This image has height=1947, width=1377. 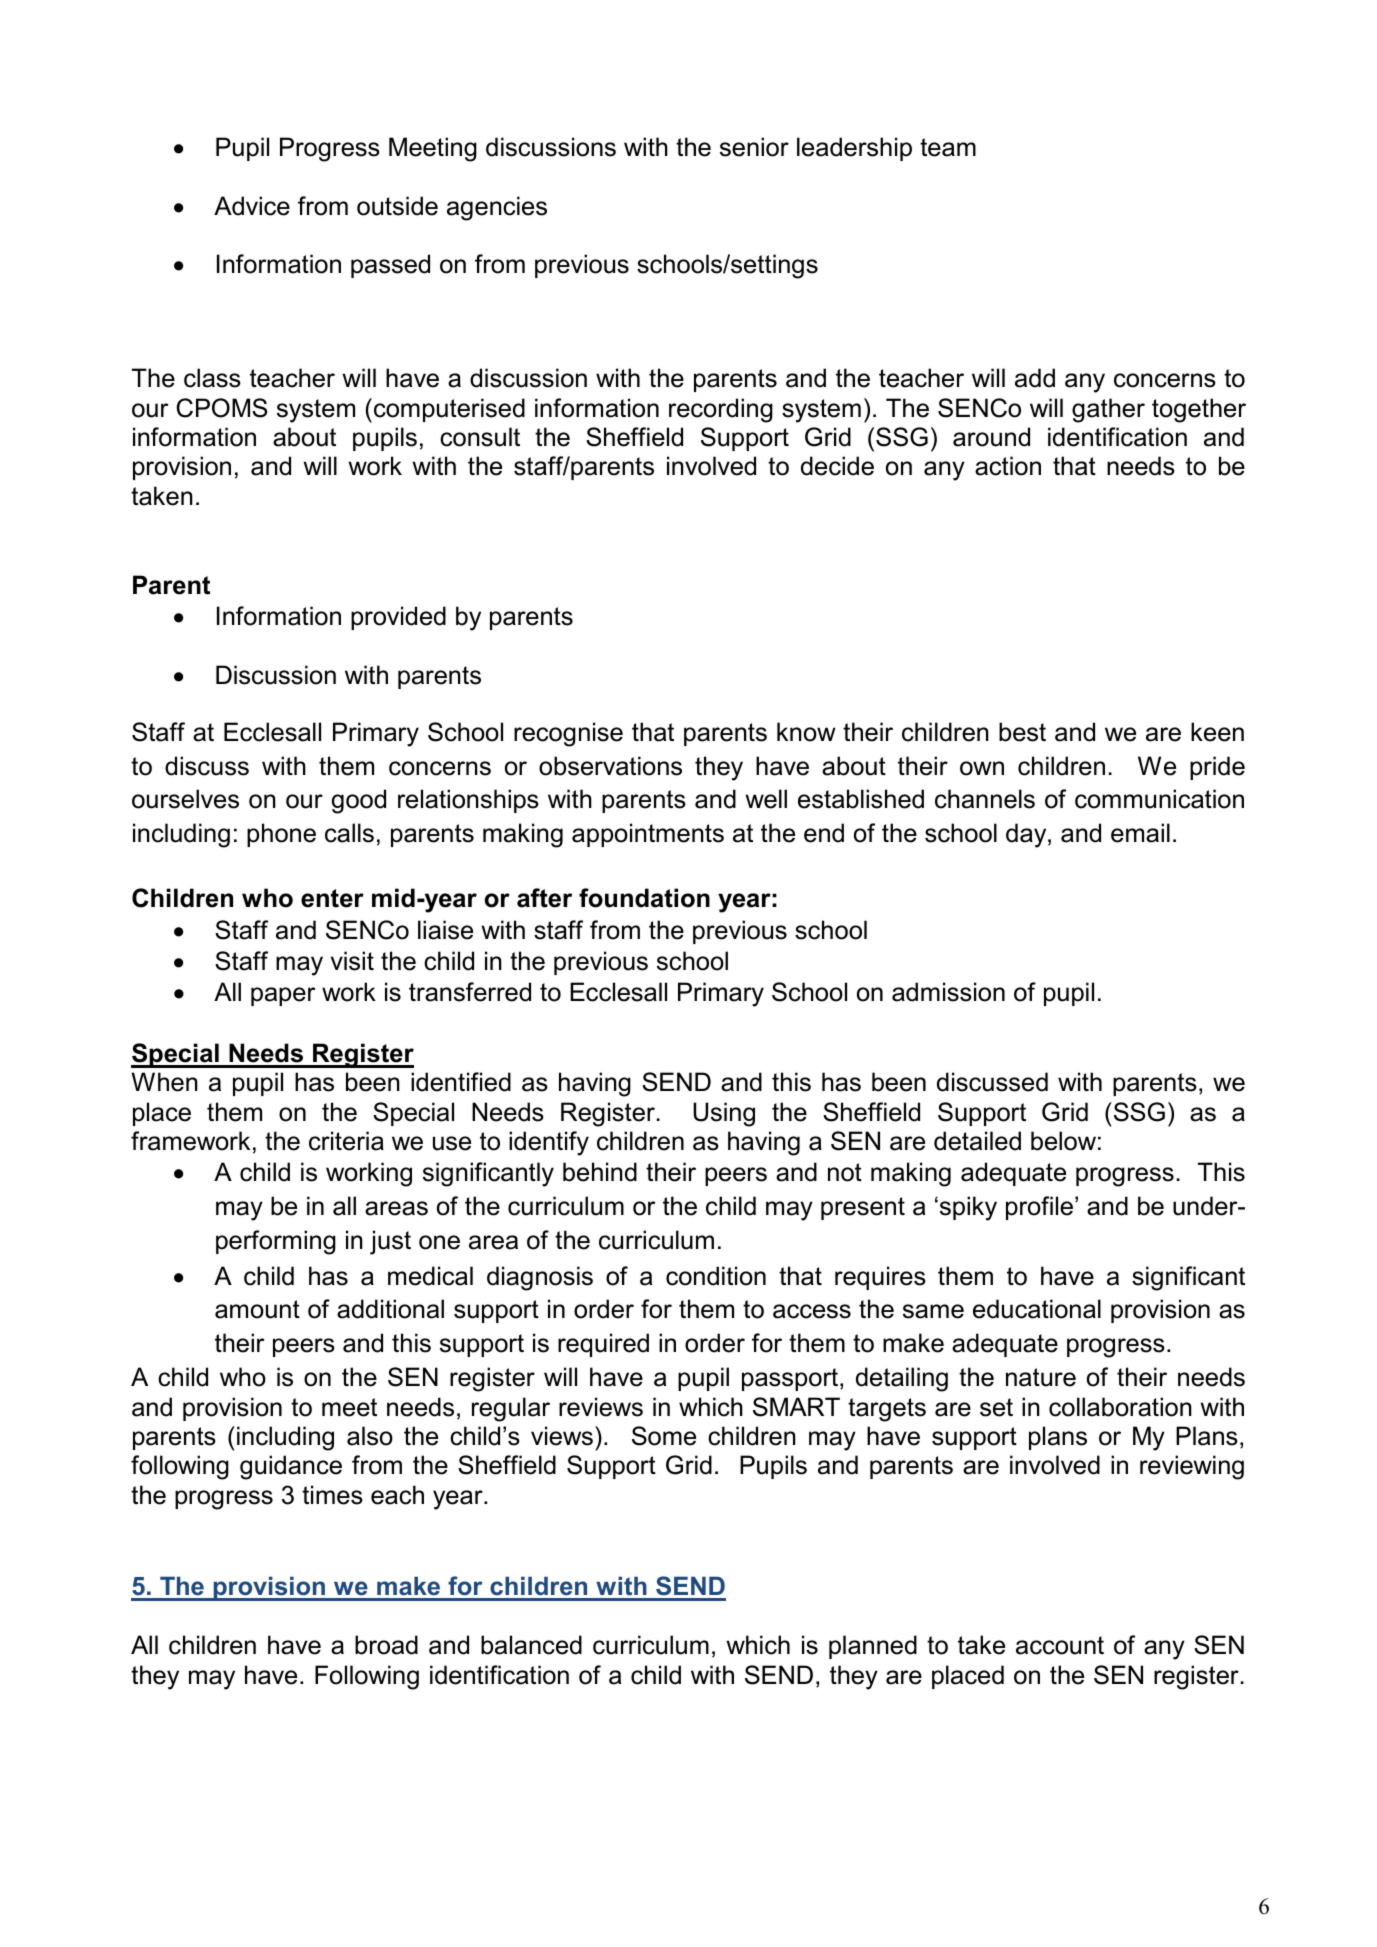 I want to click on balanced, so click(x=531, y=1645).
